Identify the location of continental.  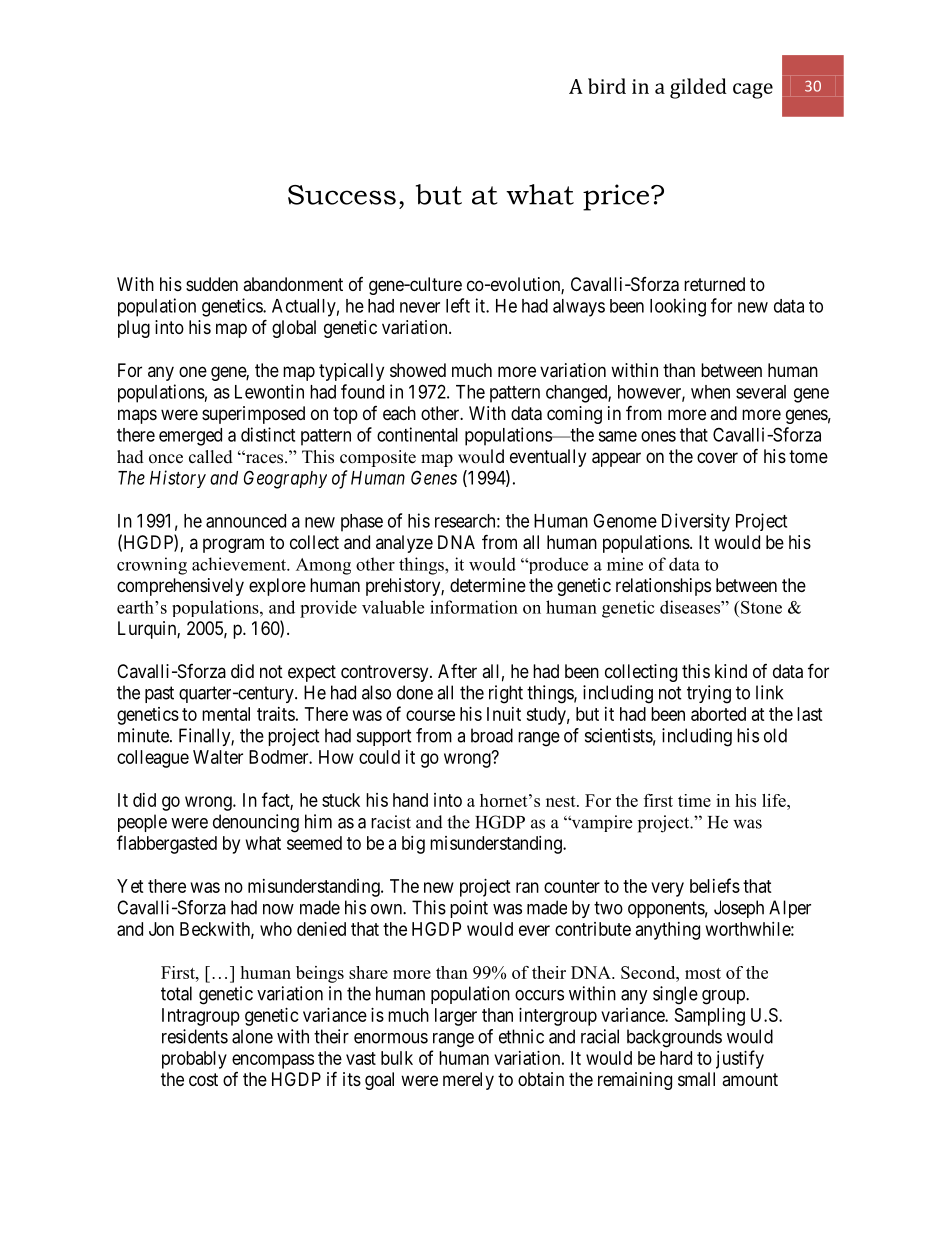
(417, 434).
